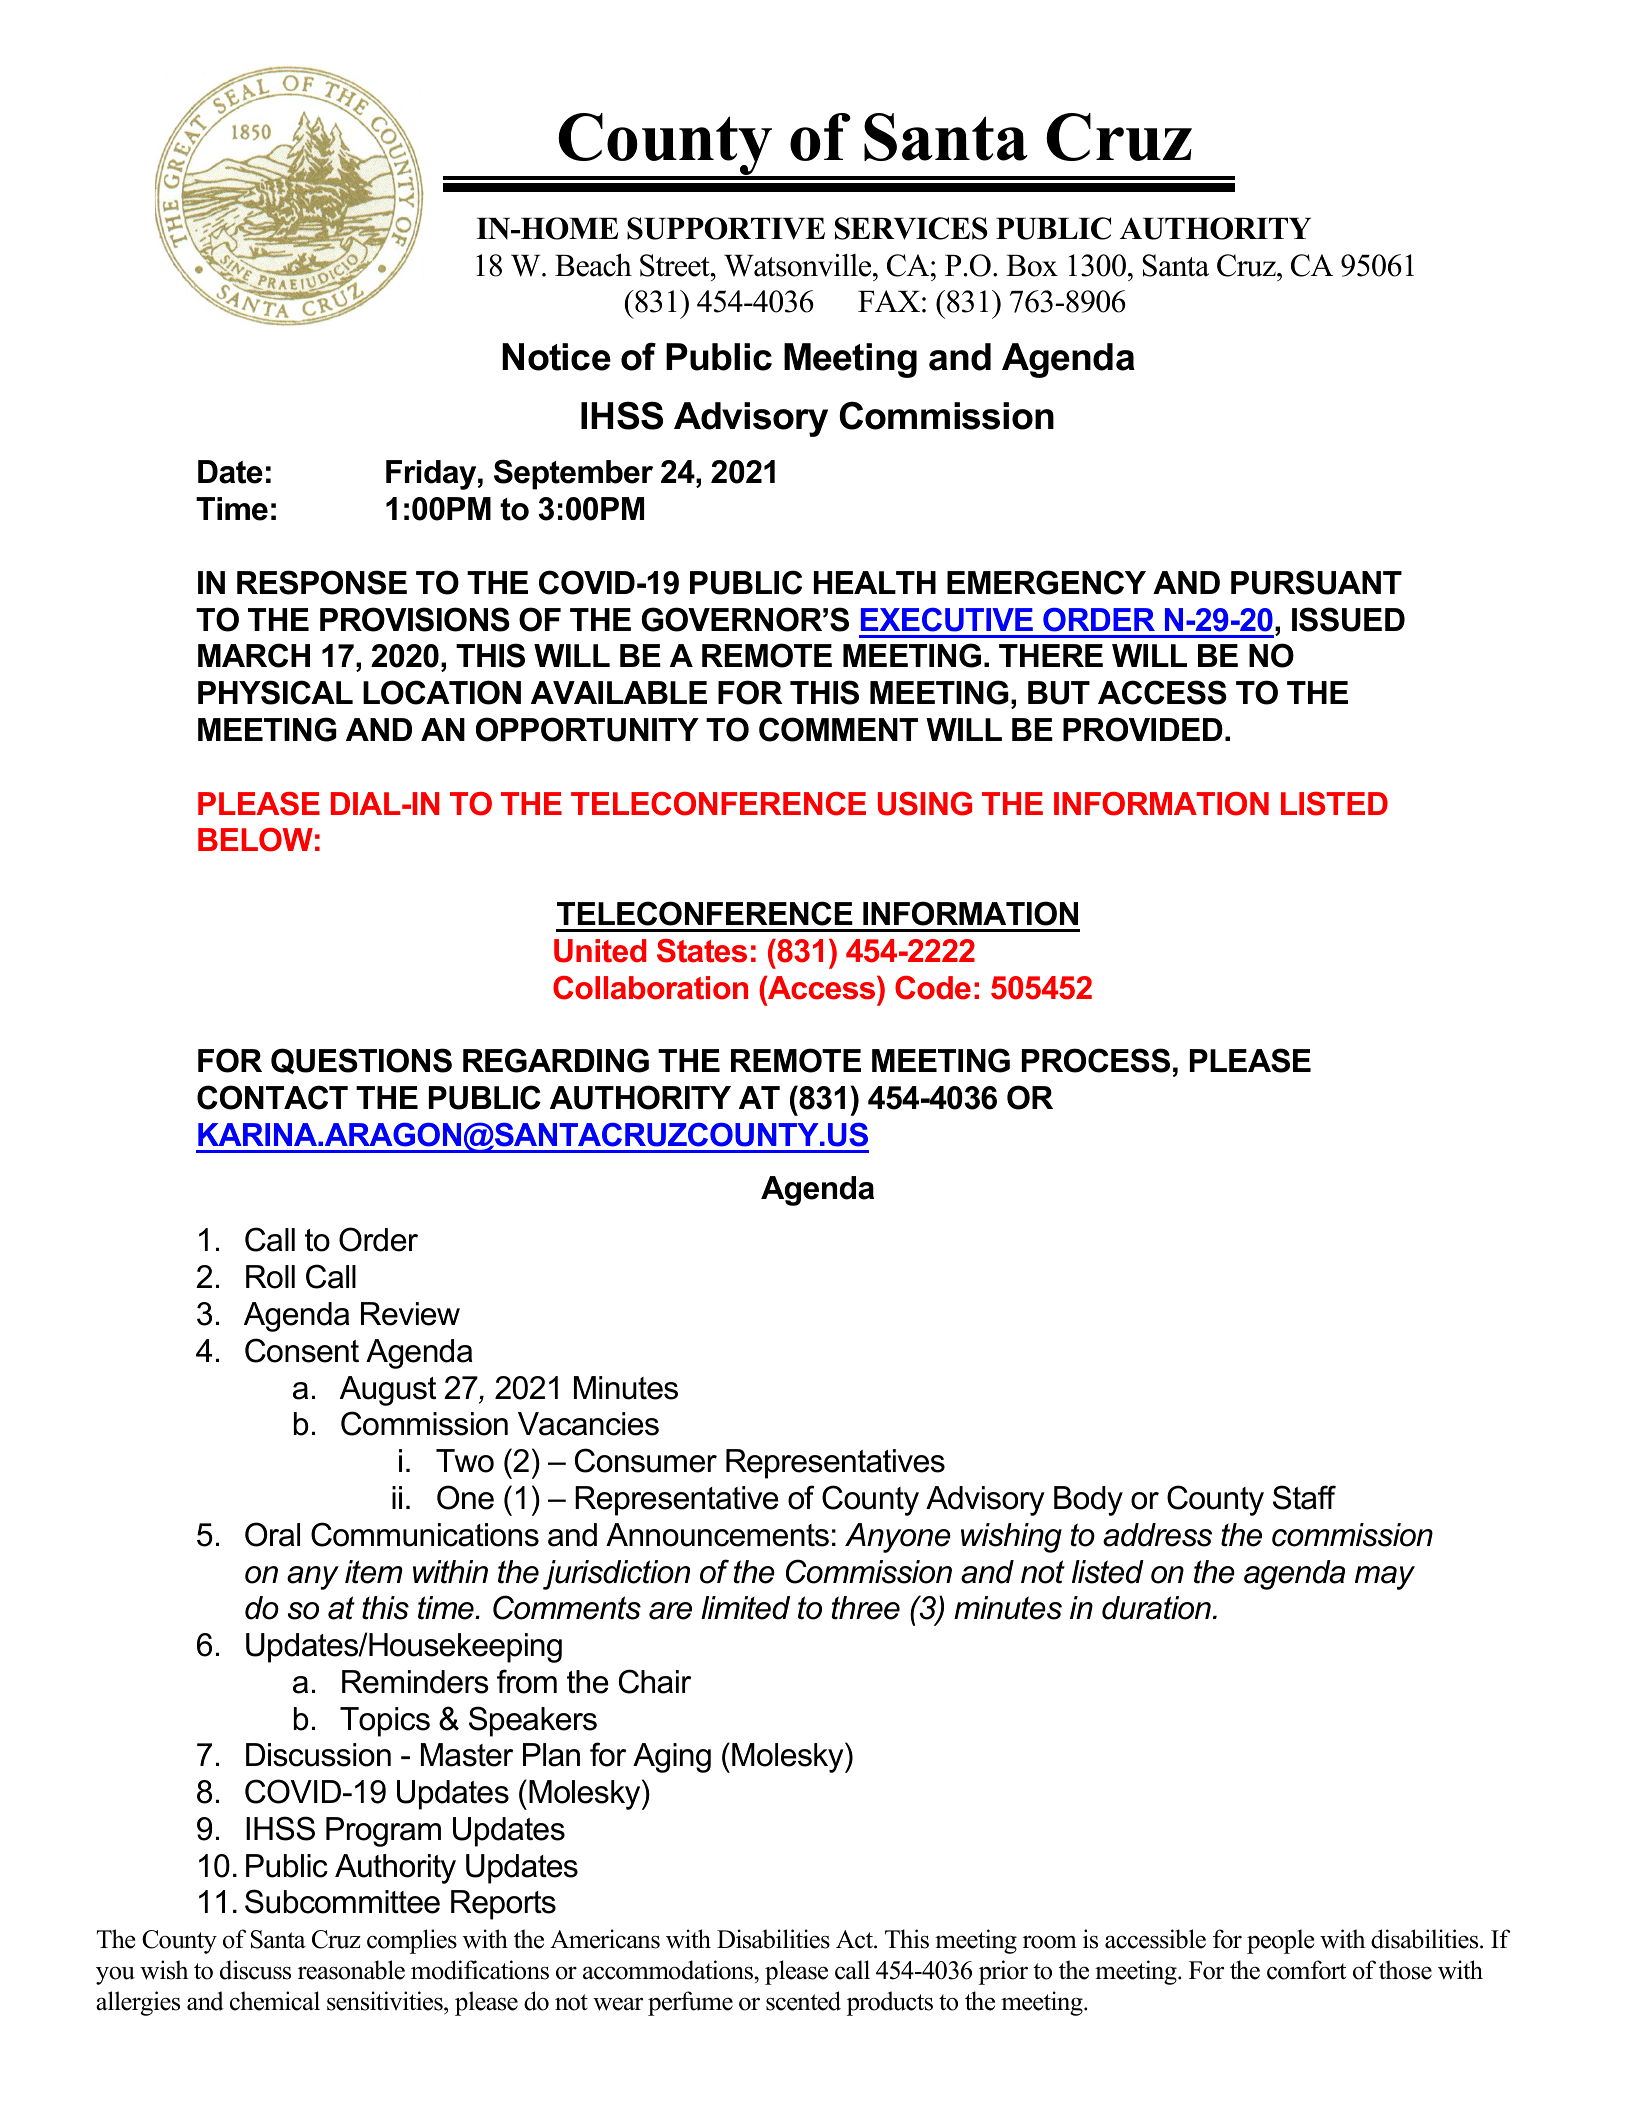  I want to click on USING, so click(925, 804).
